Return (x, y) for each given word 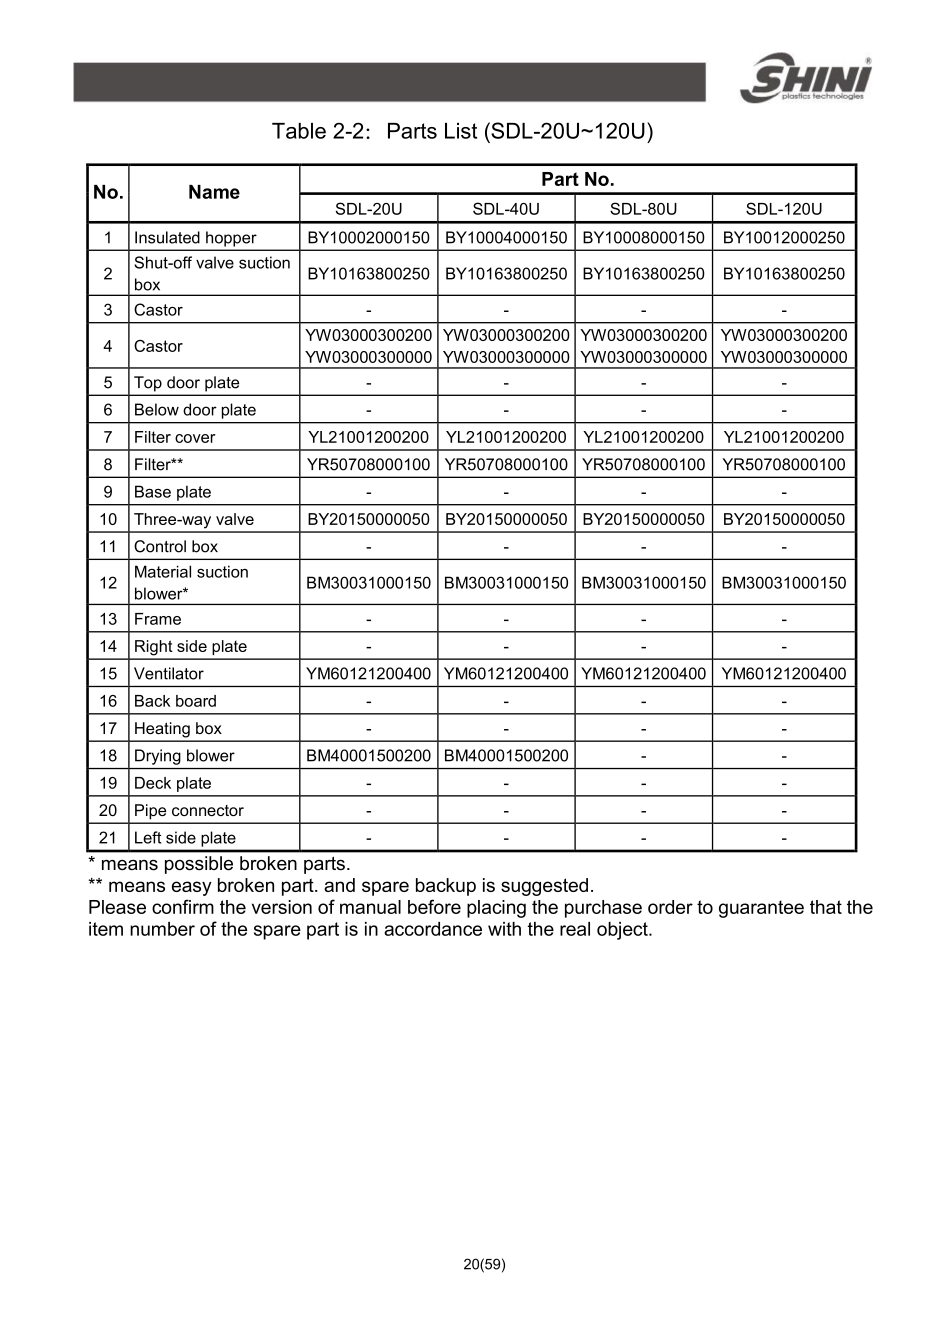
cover (195, 438)
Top (148, 383)
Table (299, 131)
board (196, 701)
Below (157, 409)
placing (496, 909)
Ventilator (169, 673)
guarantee (761, 909)
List (461, 131)
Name (214, 192)
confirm (183, 906)
